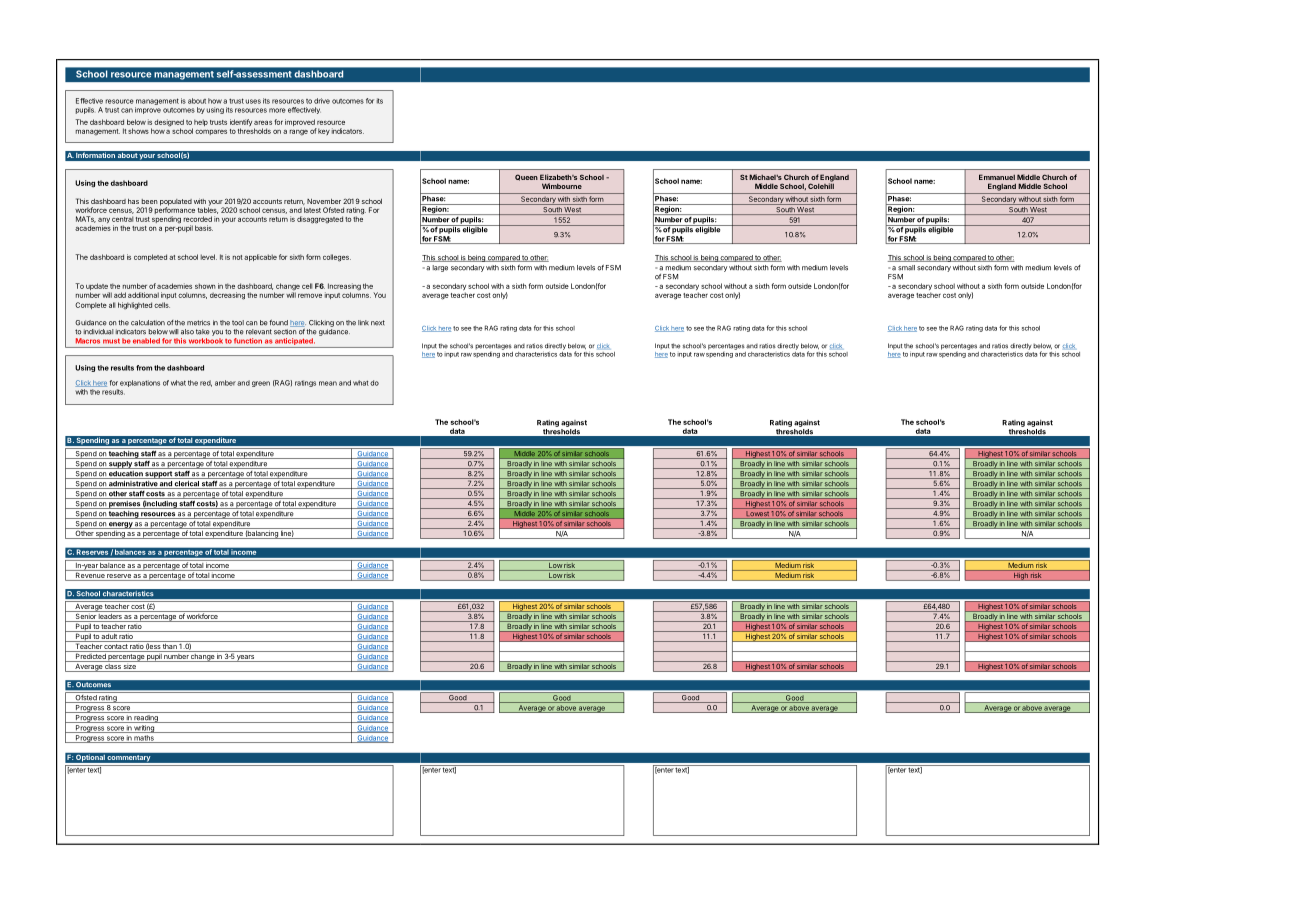  What do you see at coordinates (526, 177) in the screenshot?
I see `Queen` at bounding box center [526, 177].
